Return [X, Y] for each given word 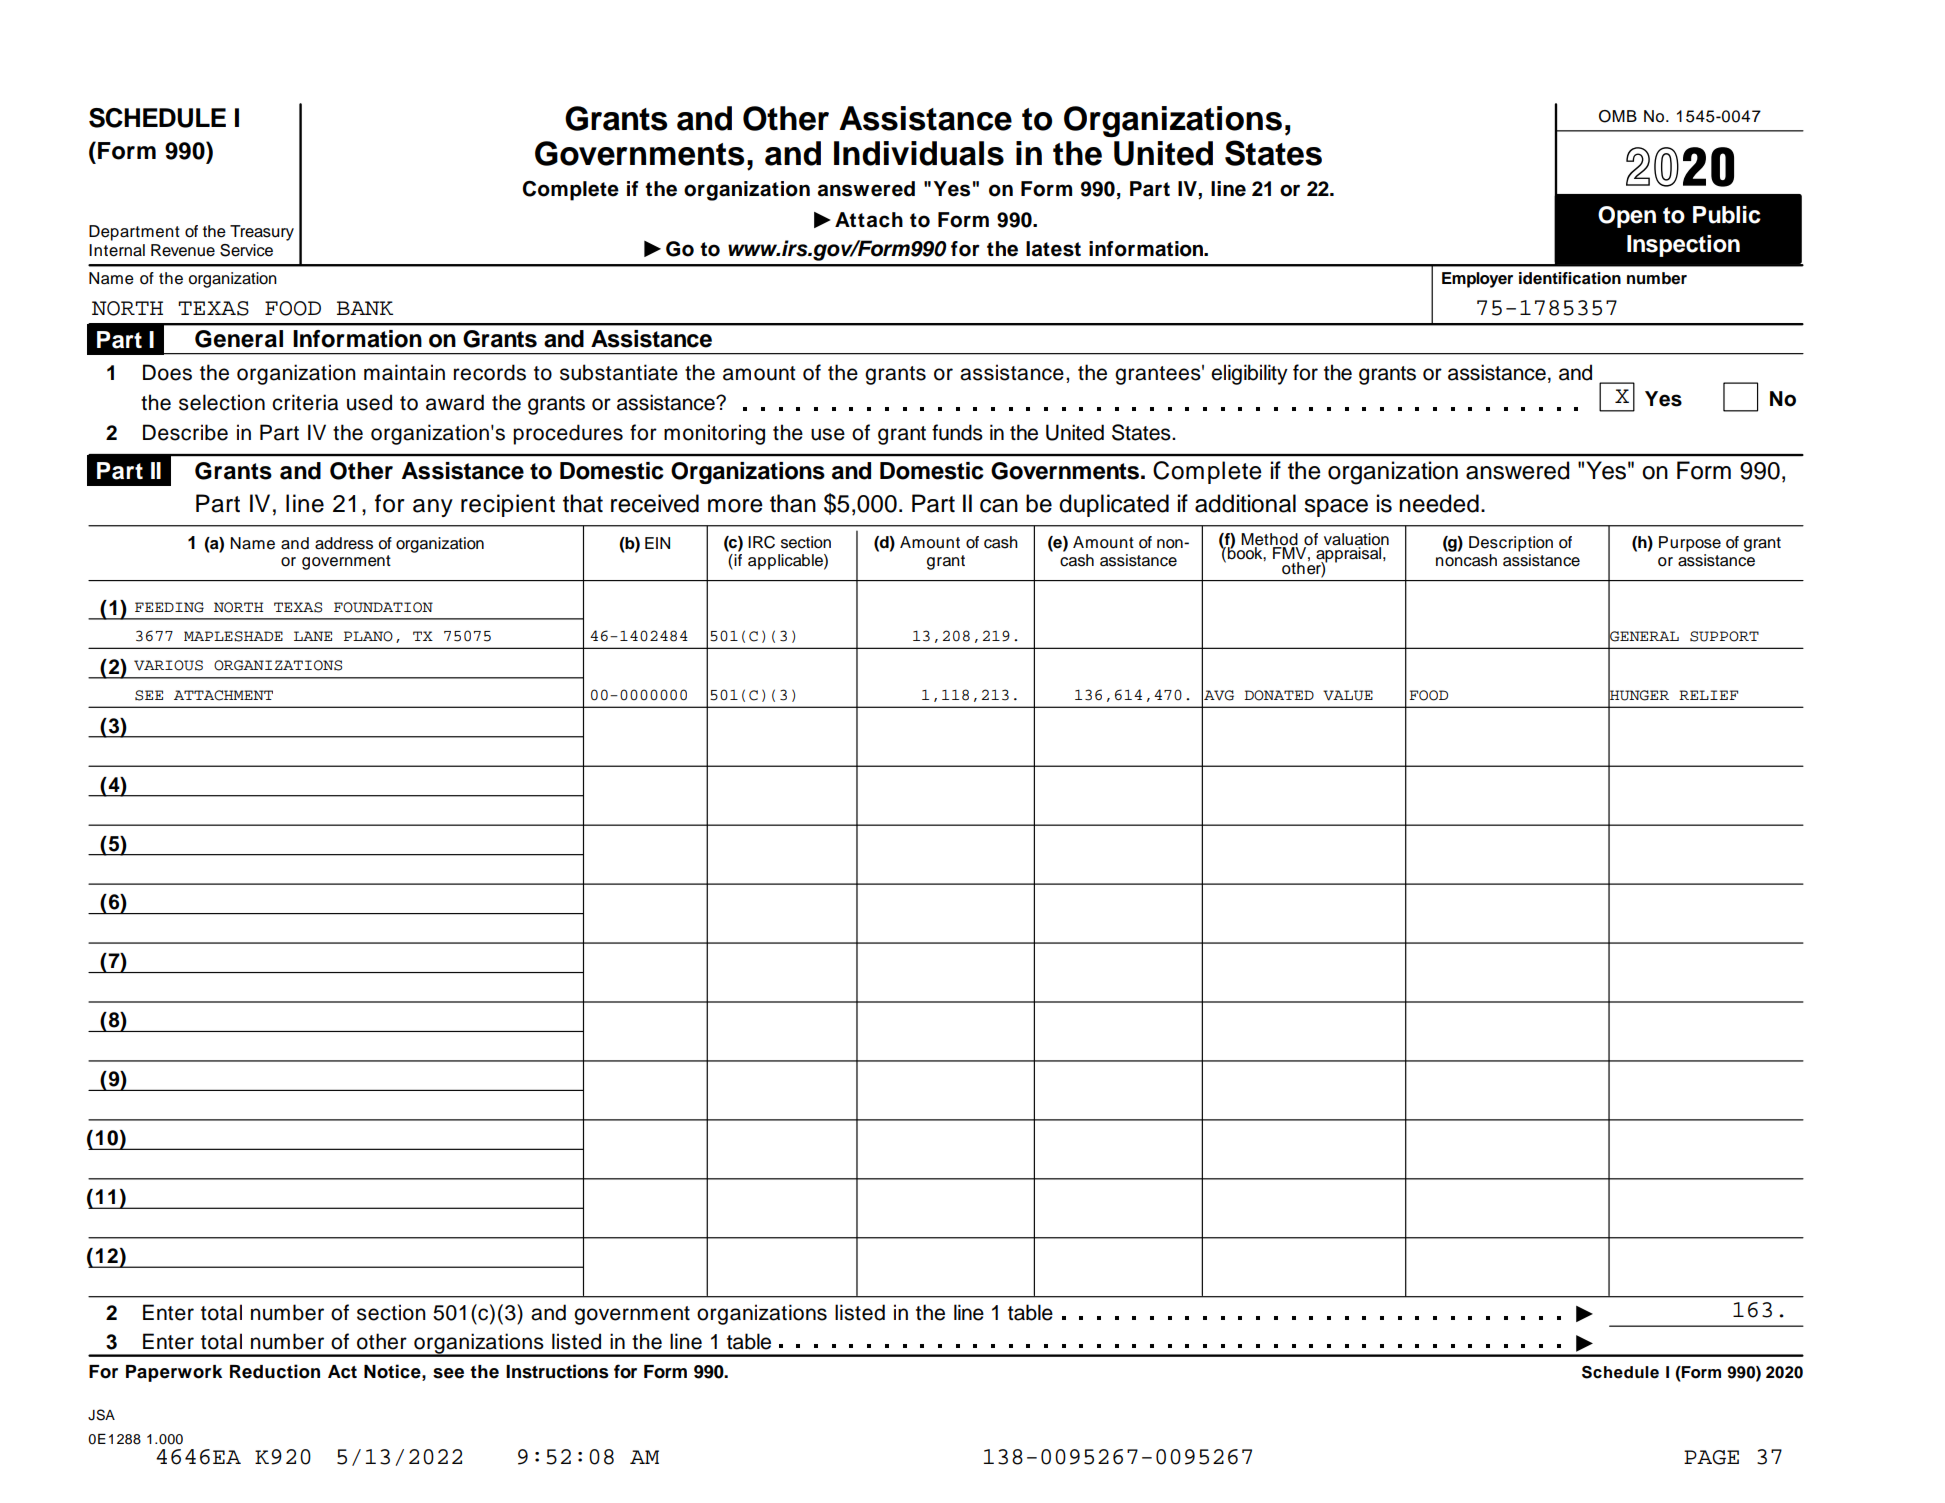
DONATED [1279, 695]
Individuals [919, 153]
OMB [1618, 116]
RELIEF [1708, 695]
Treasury [262, 233]
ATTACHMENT [223, 695]
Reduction [275, 1371]
